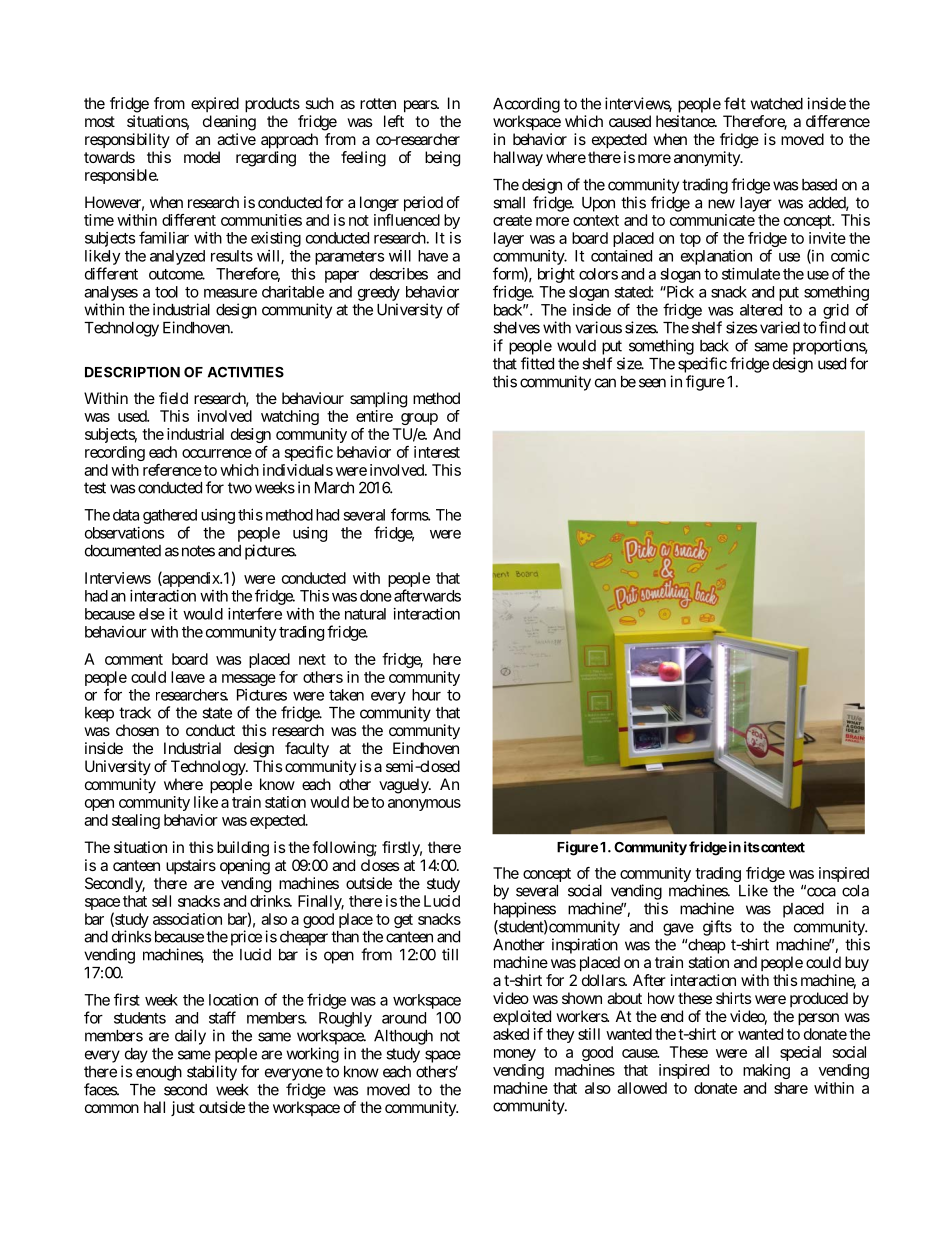 This screenshot has width=952, height=1233. I want to click on being, so click(442, 159).
